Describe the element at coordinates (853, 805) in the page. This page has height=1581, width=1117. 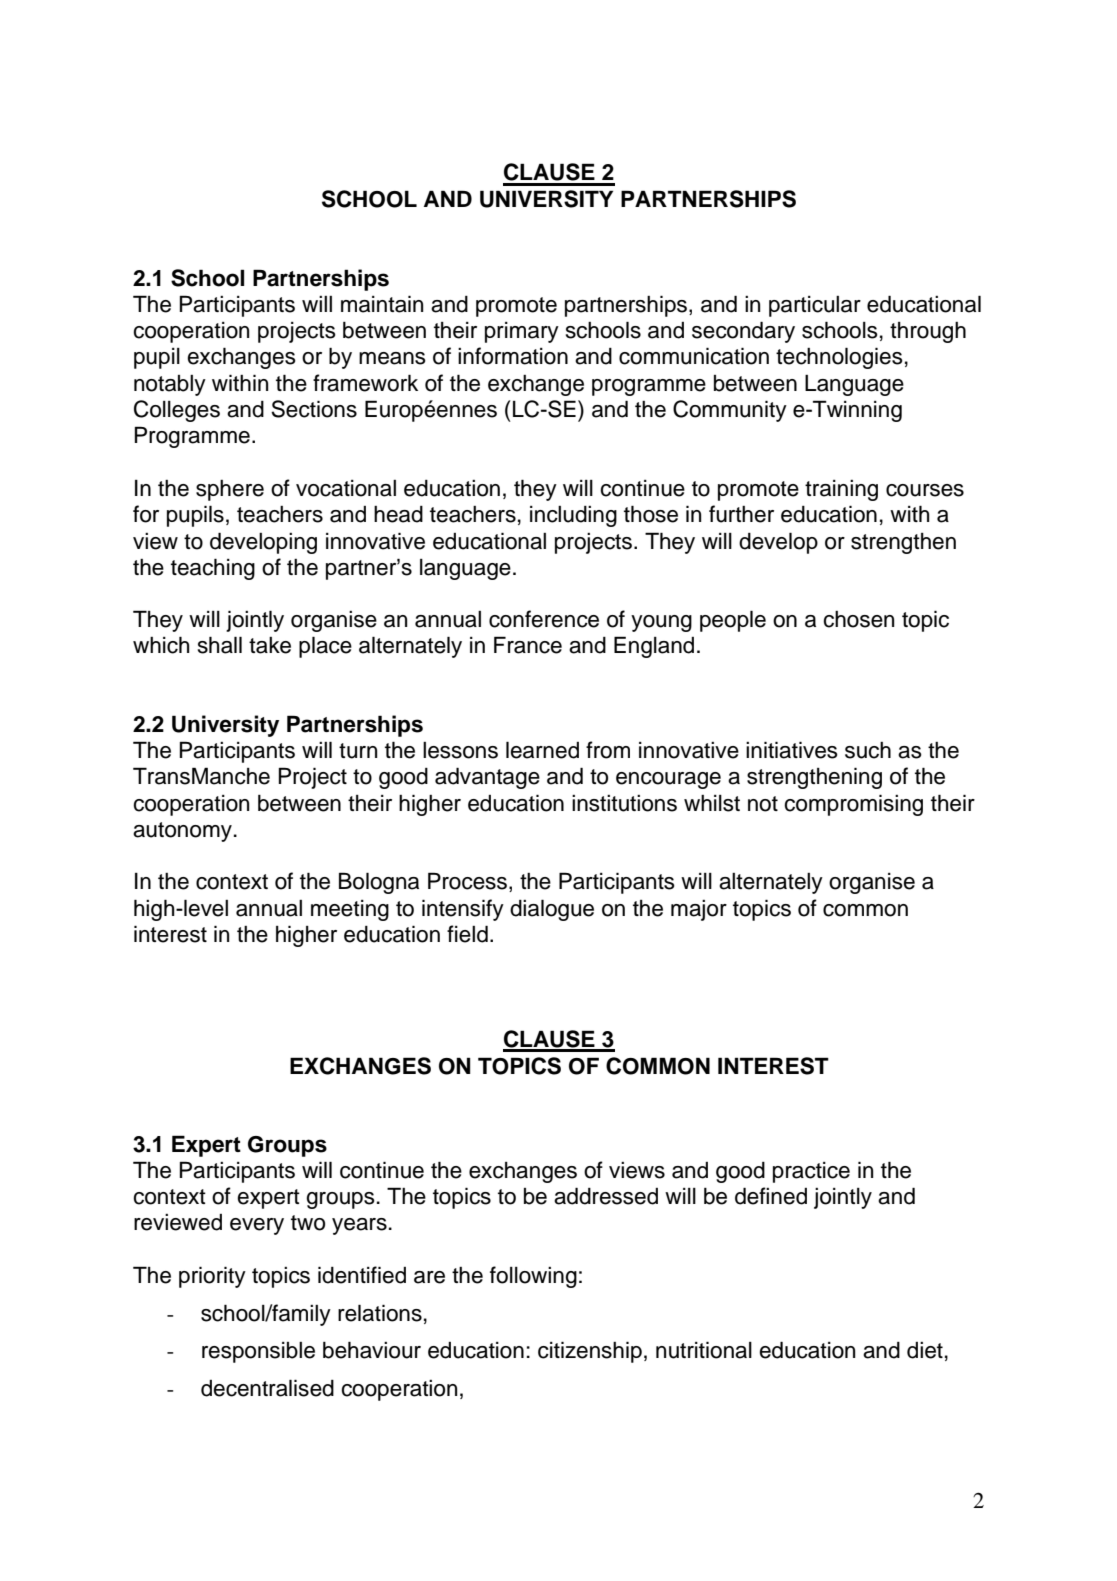
I see `compromising` at that location.
